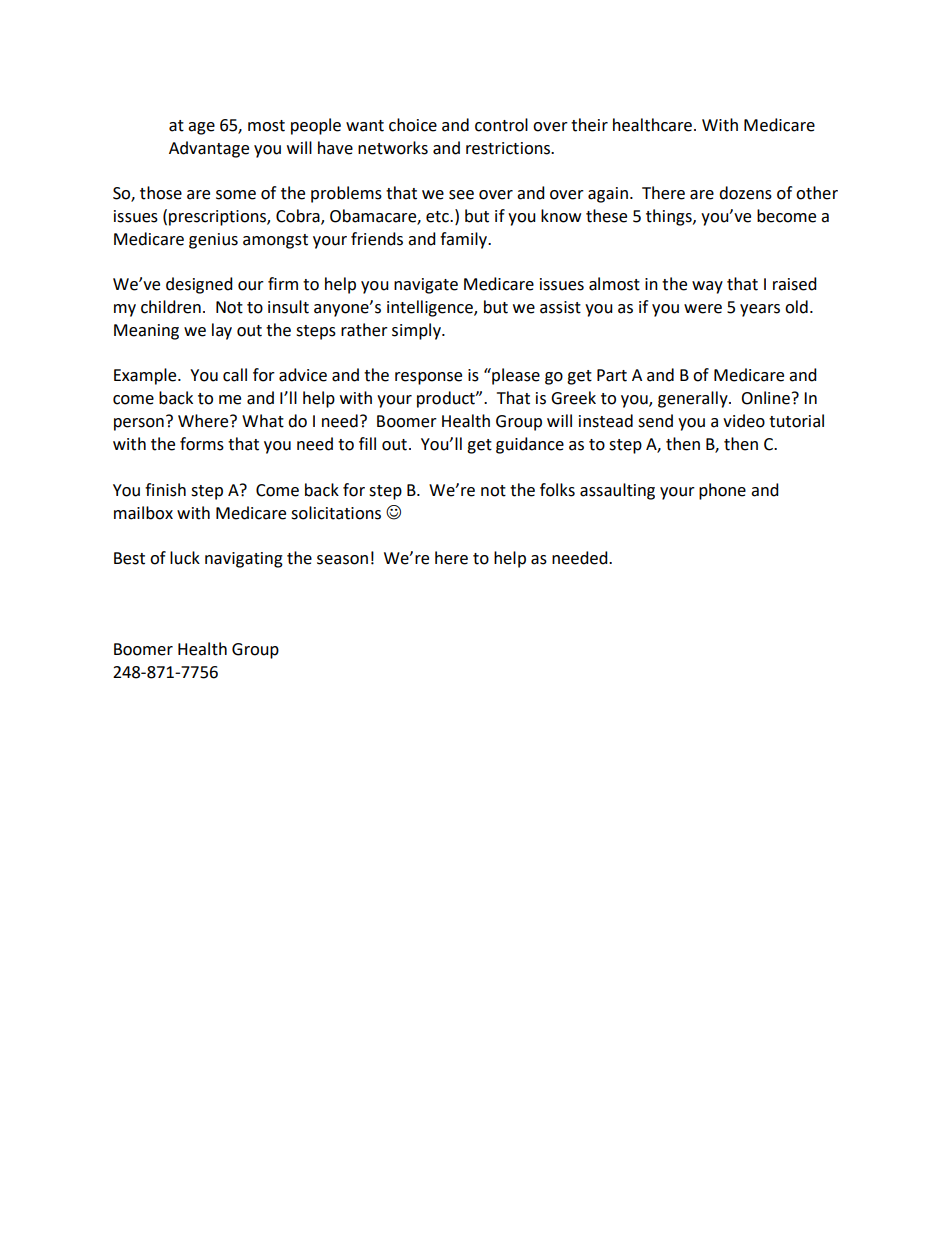 The height and width of the page is (1233, 952). What do you see at coordinates (707, 287) in the page?
I see `way` at bounding box center [707, 287].
